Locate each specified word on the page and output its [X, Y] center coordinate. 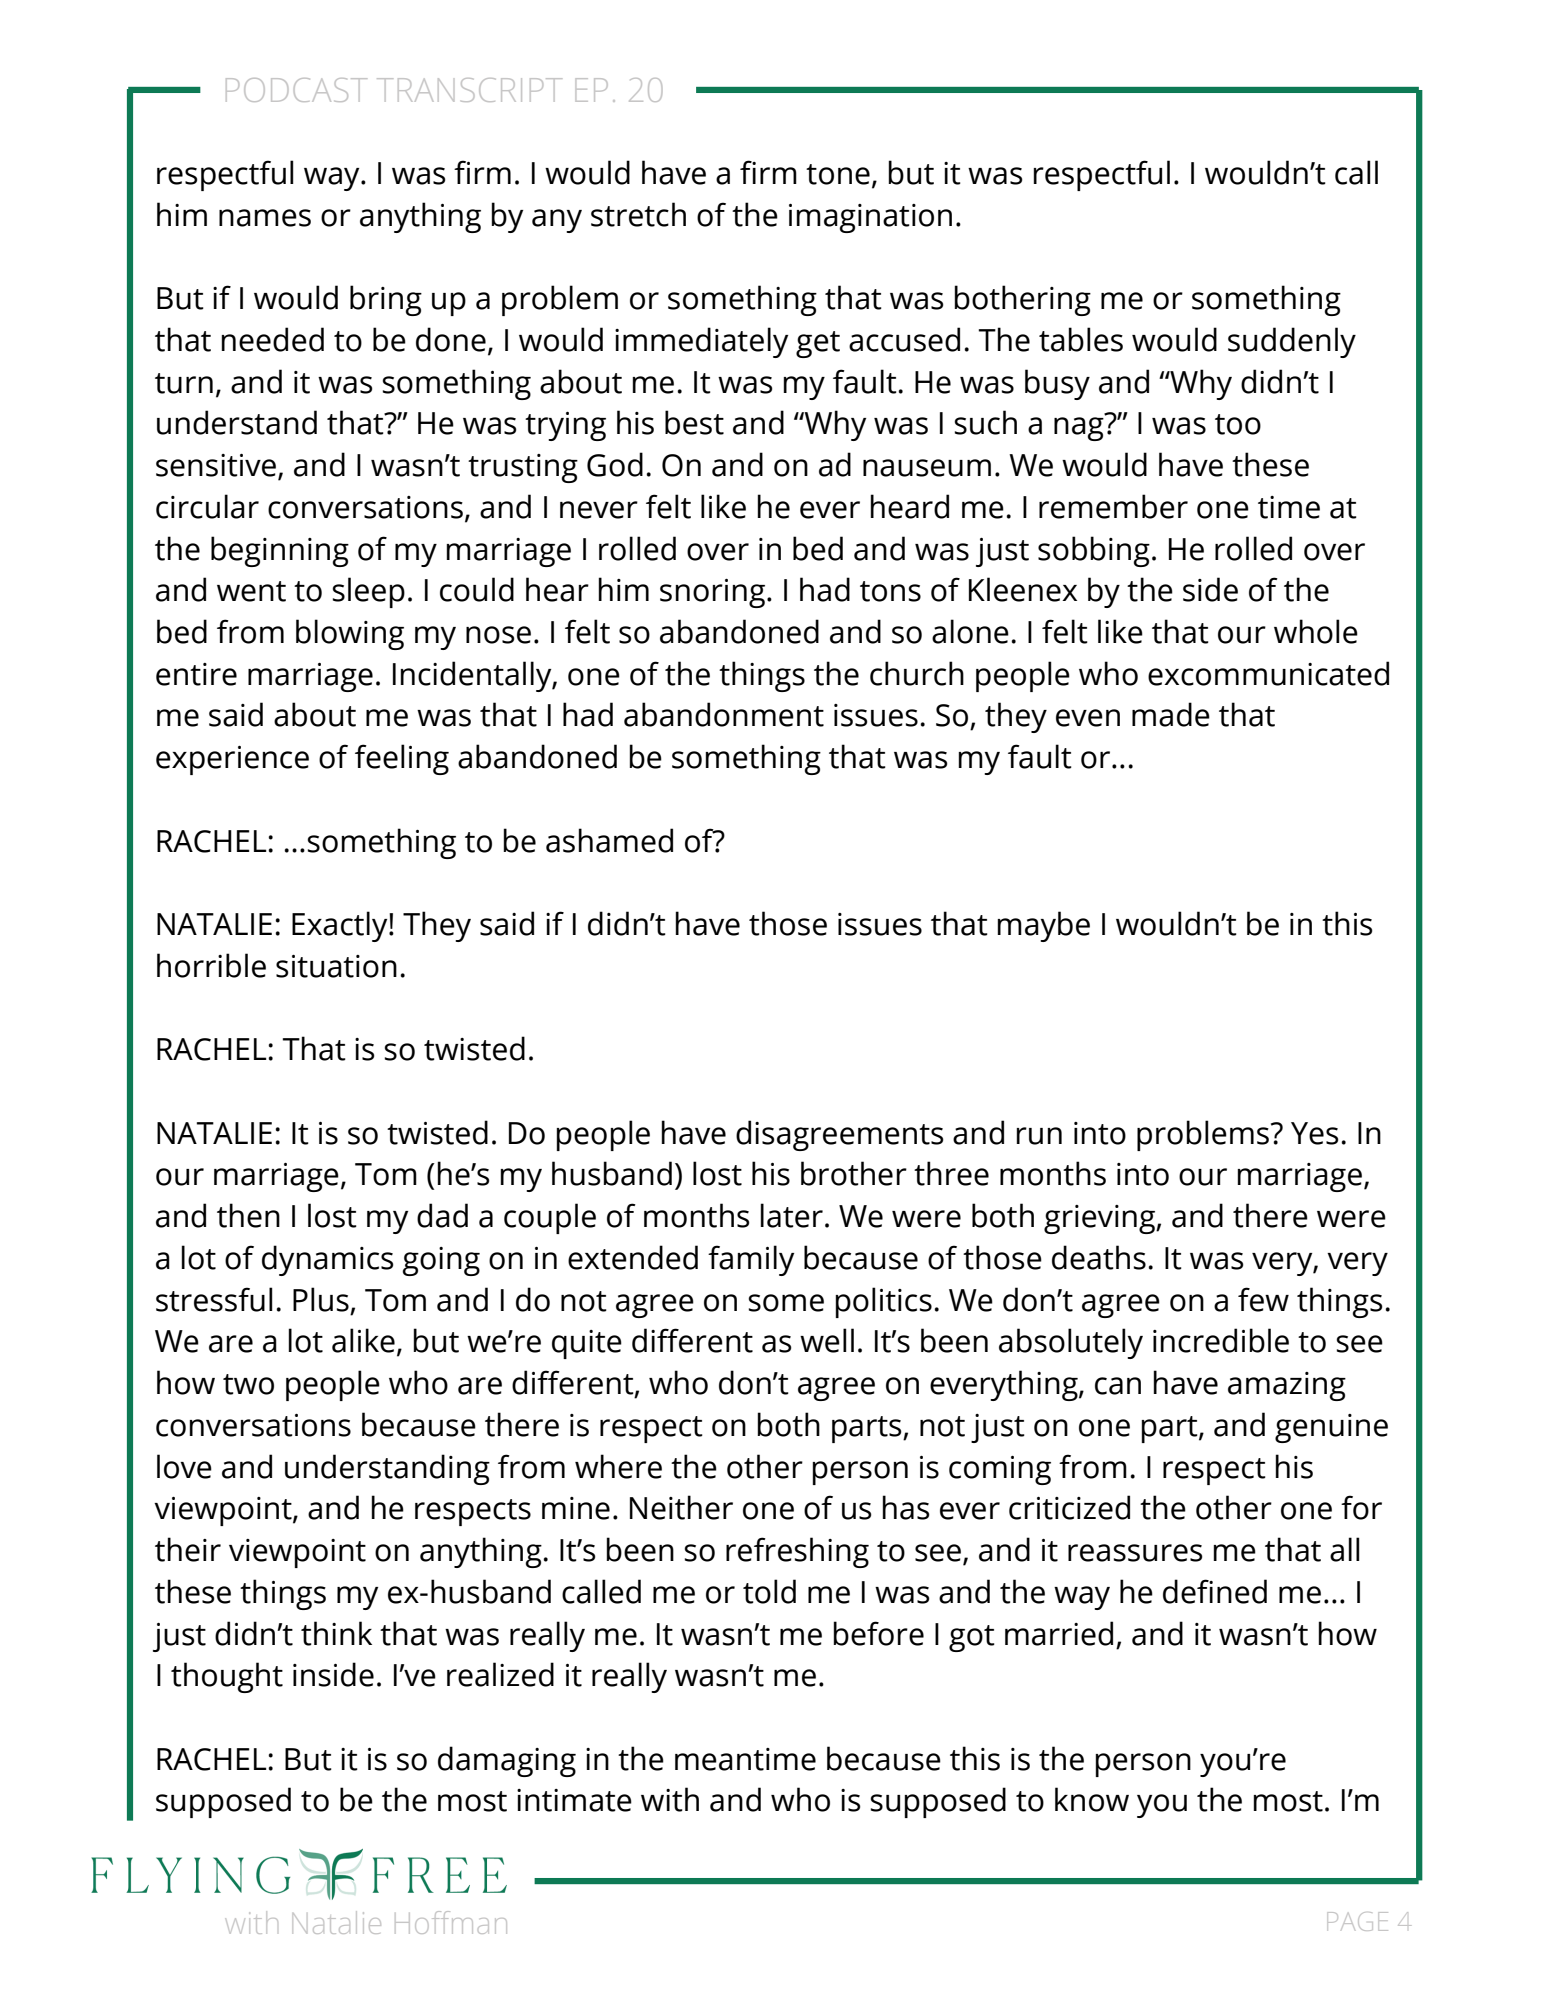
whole [1316, 631]
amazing [1287, 1386]
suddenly [1292, 342]
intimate [574, 1800]
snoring [712, 593]
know [1092, 1799]
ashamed [609, 840]
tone [838, 174]
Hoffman [451, 1922]
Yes [1315, 1133]
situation [336, 966]
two [248, 1384]
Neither [681, 1507]
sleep [368, 592]
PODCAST [296, 90]
